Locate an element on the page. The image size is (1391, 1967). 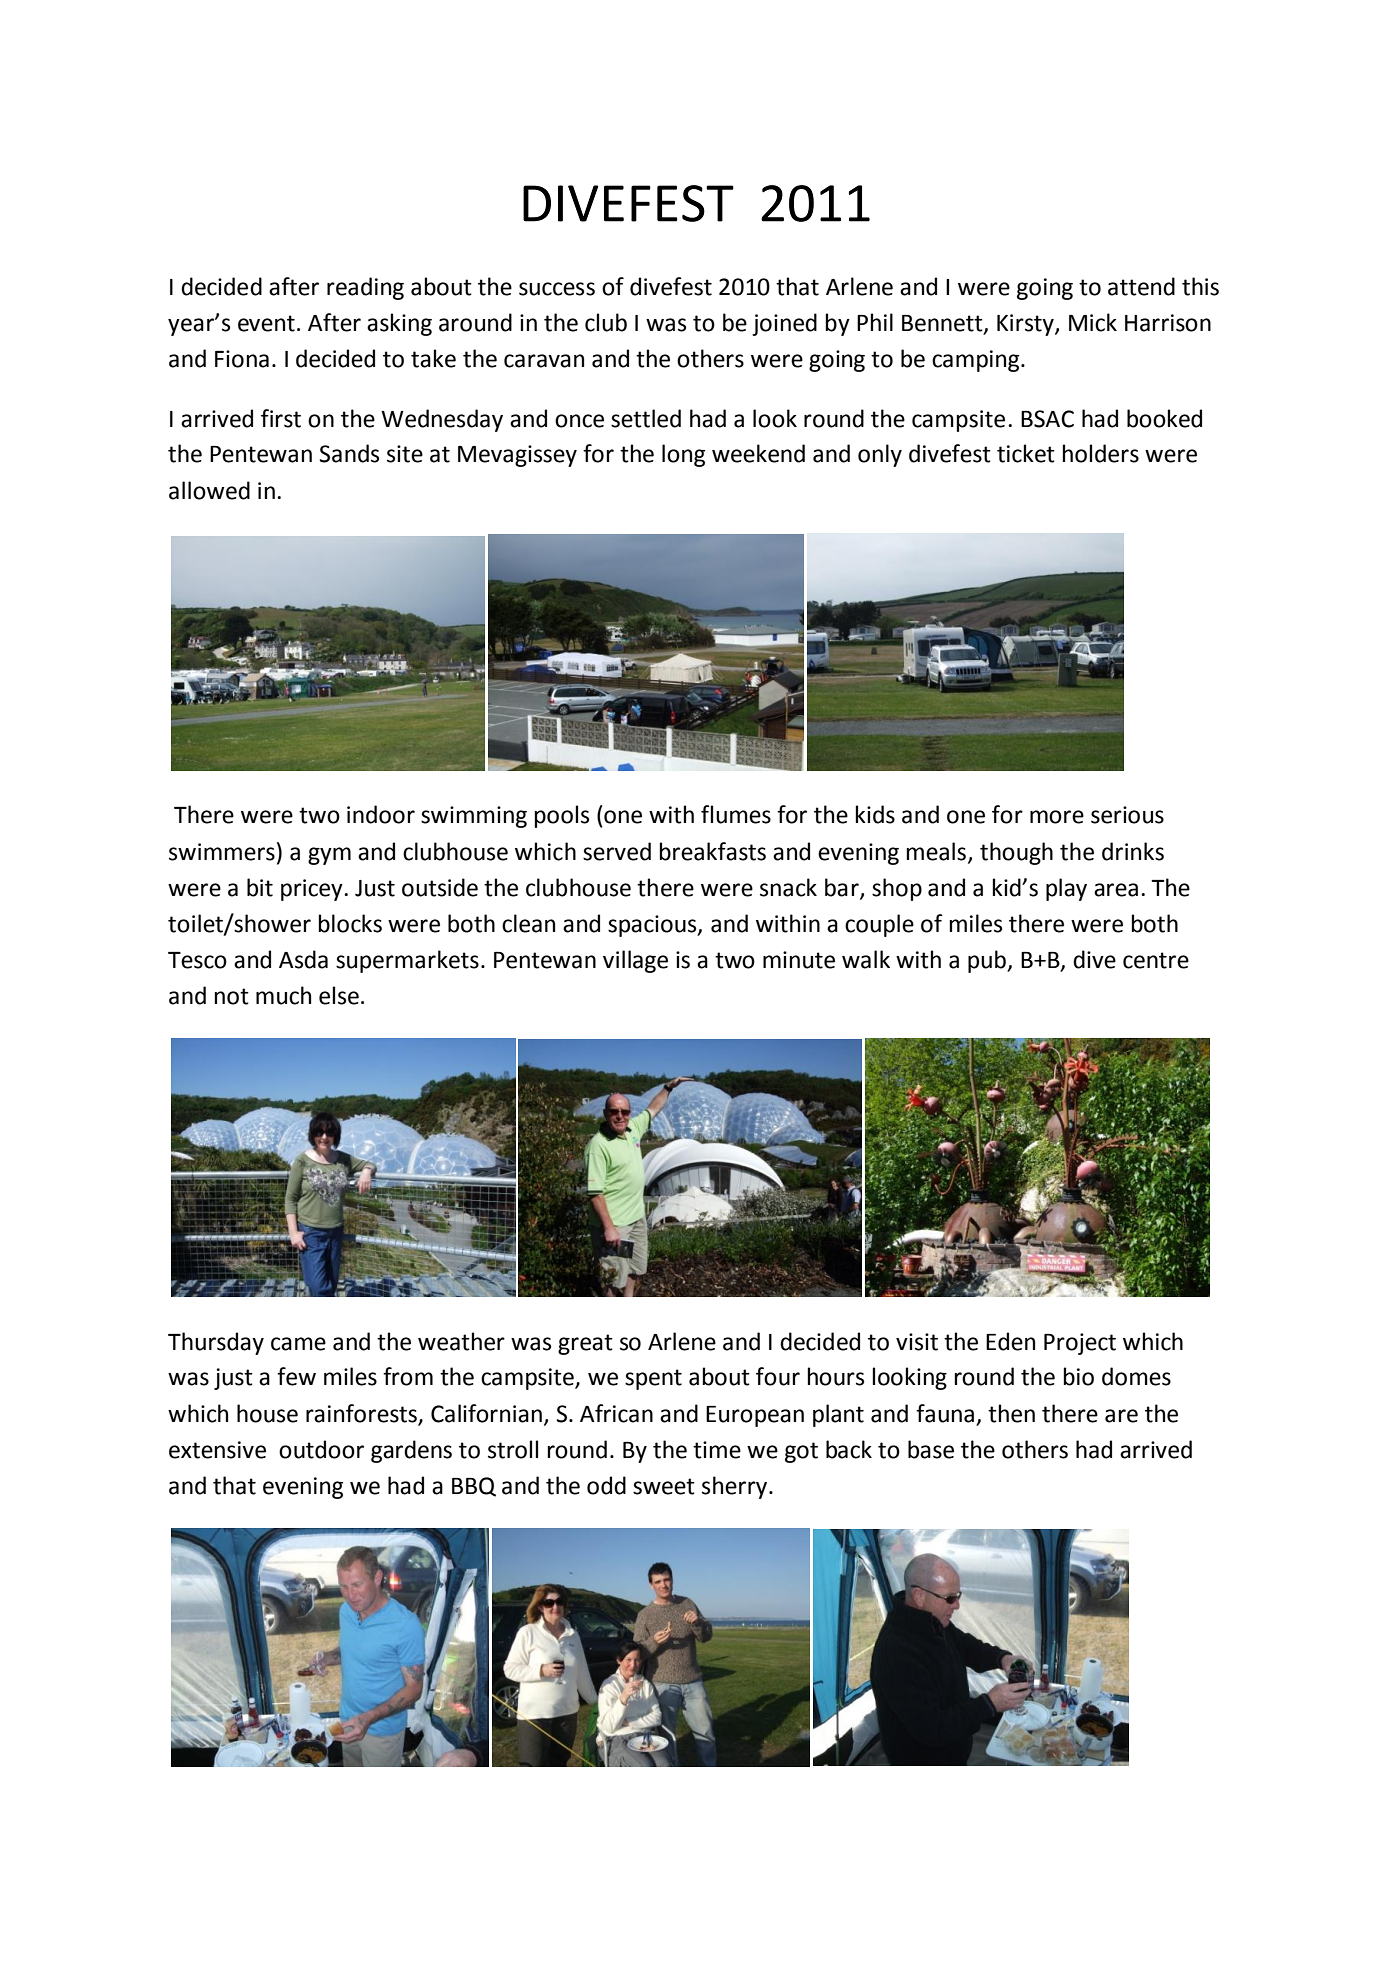
joined is located at coordinates (784, 324).
